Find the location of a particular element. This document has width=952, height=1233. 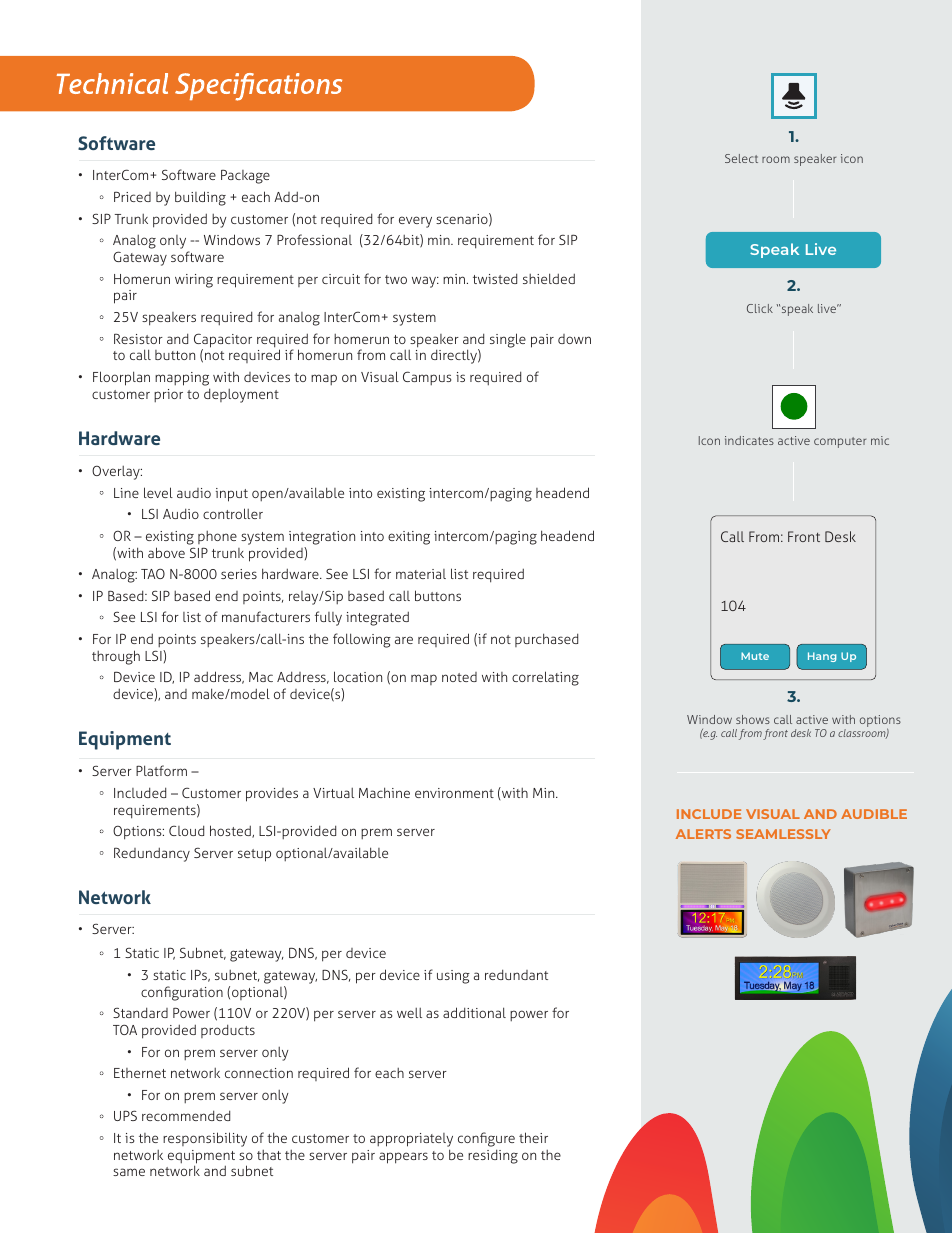

their is located at coordinates (533, 1137).
